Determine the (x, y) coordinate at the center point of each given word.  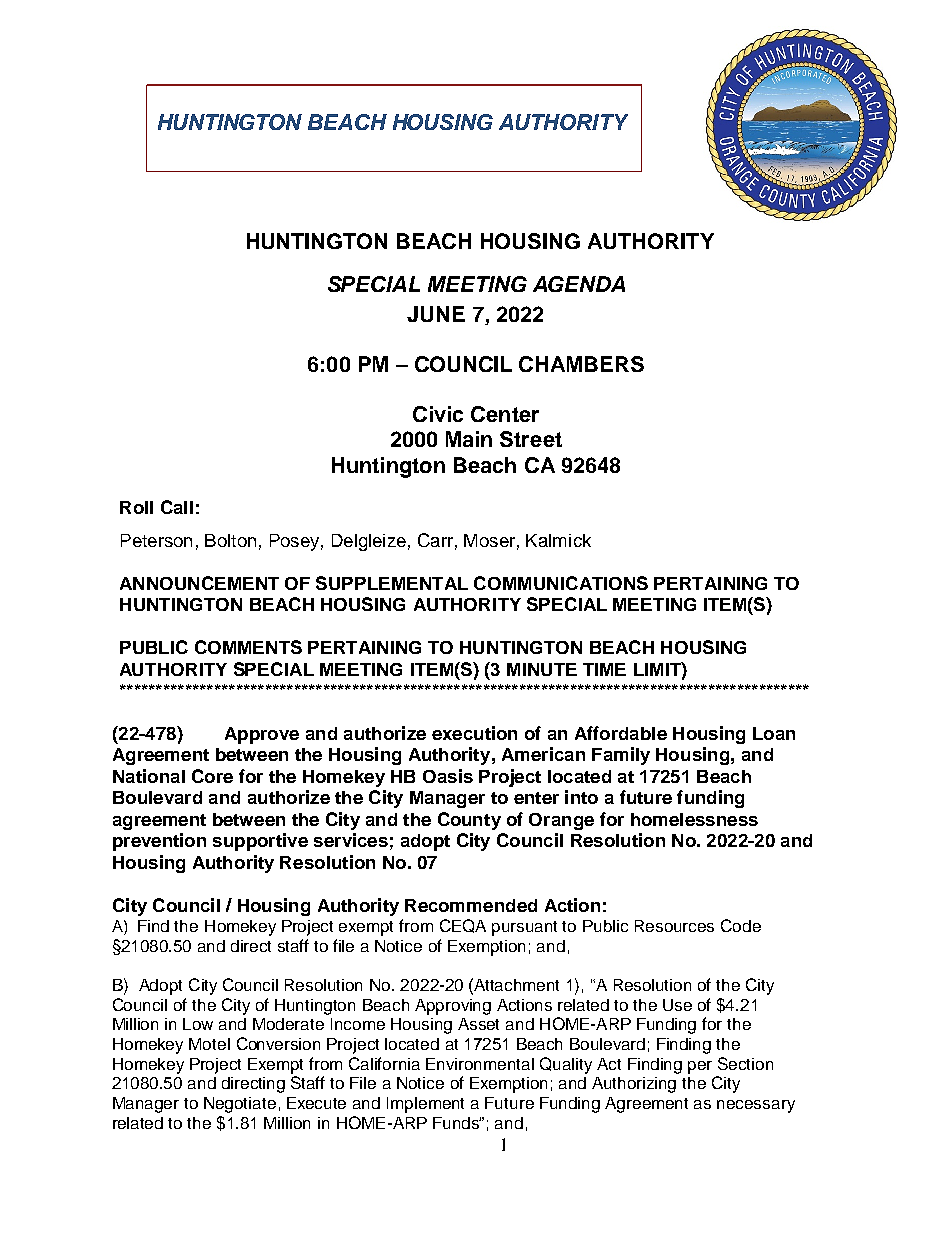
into (581, 797)
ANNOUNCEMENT (199, 583)
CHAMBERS (581, 364)
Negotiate (240, 1105)
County (469, 821)
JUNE (436, 314)
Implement (425, 1105)
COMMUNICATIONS (561, 583)
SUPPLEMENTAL (392, 583)
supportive (260, 842)
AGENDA (579, 284)
